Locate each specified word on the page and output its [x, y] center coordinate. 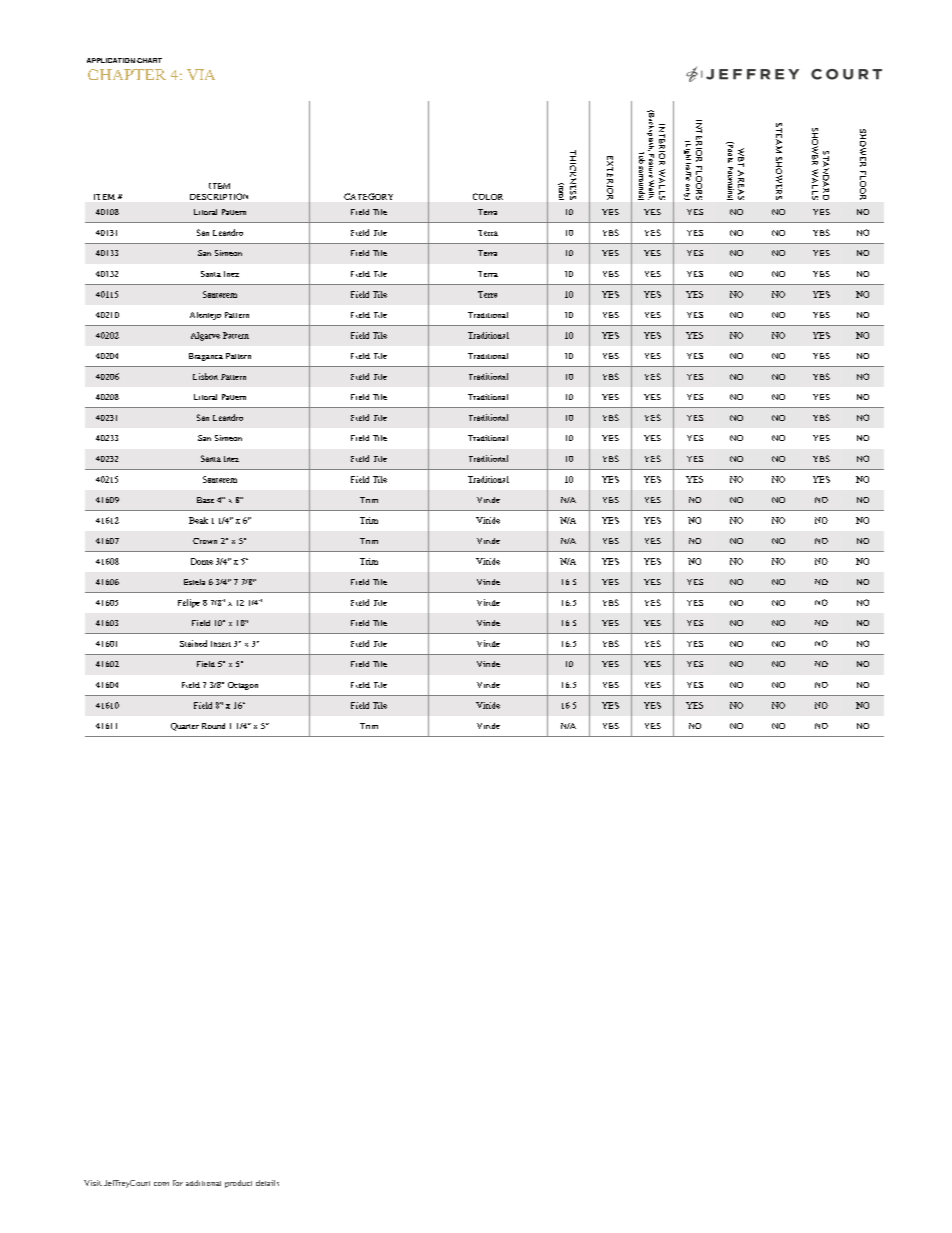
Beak [198, 520]
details [267, 1183]
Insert [221, 644]
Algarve [205, 336]
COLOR [488, 196]
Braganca [206, 357]
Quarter [185, 727]
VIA [201, 74]
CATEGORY [368, 196]
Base [205, 500]
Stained [193, 643]
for [178, 1183]
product [238, 1184]
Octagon [243, 686]
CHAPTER [127, 74]
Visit [93, 1183]
